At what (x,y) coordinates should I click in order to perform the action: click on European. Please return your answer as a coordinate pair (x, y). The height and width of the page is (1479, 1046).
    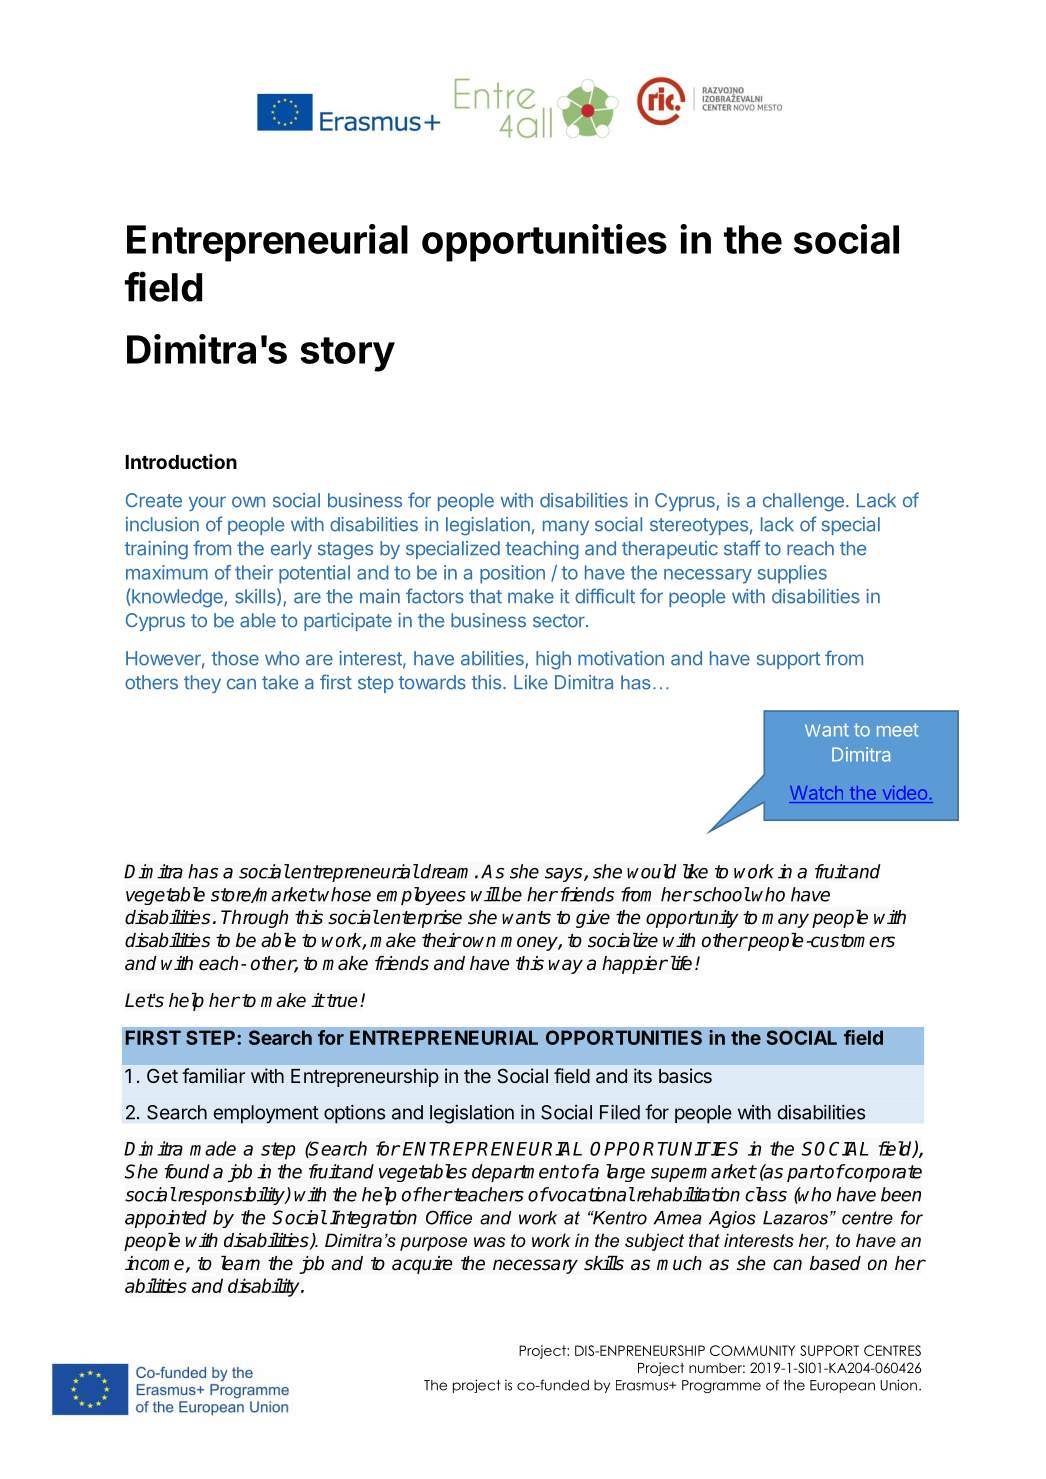
    Looking at the image, I should click on (842, 1386).
